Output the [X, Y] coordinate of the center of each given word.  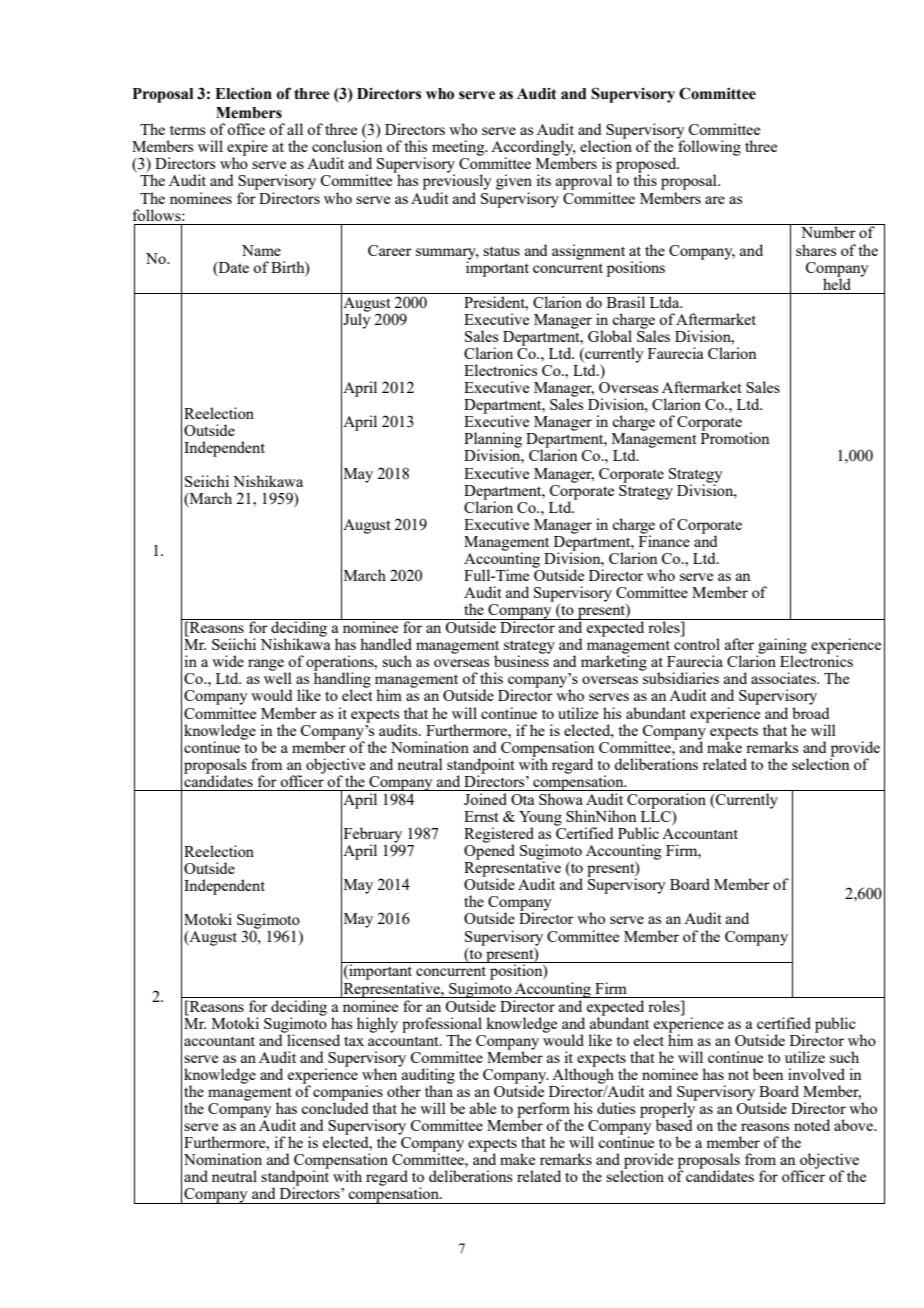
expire [247, 149]
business [521, 660]
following [709, 147]
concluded [334, 1107]
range [267, 666]
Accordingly [533, 149]
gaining [782, 647]
